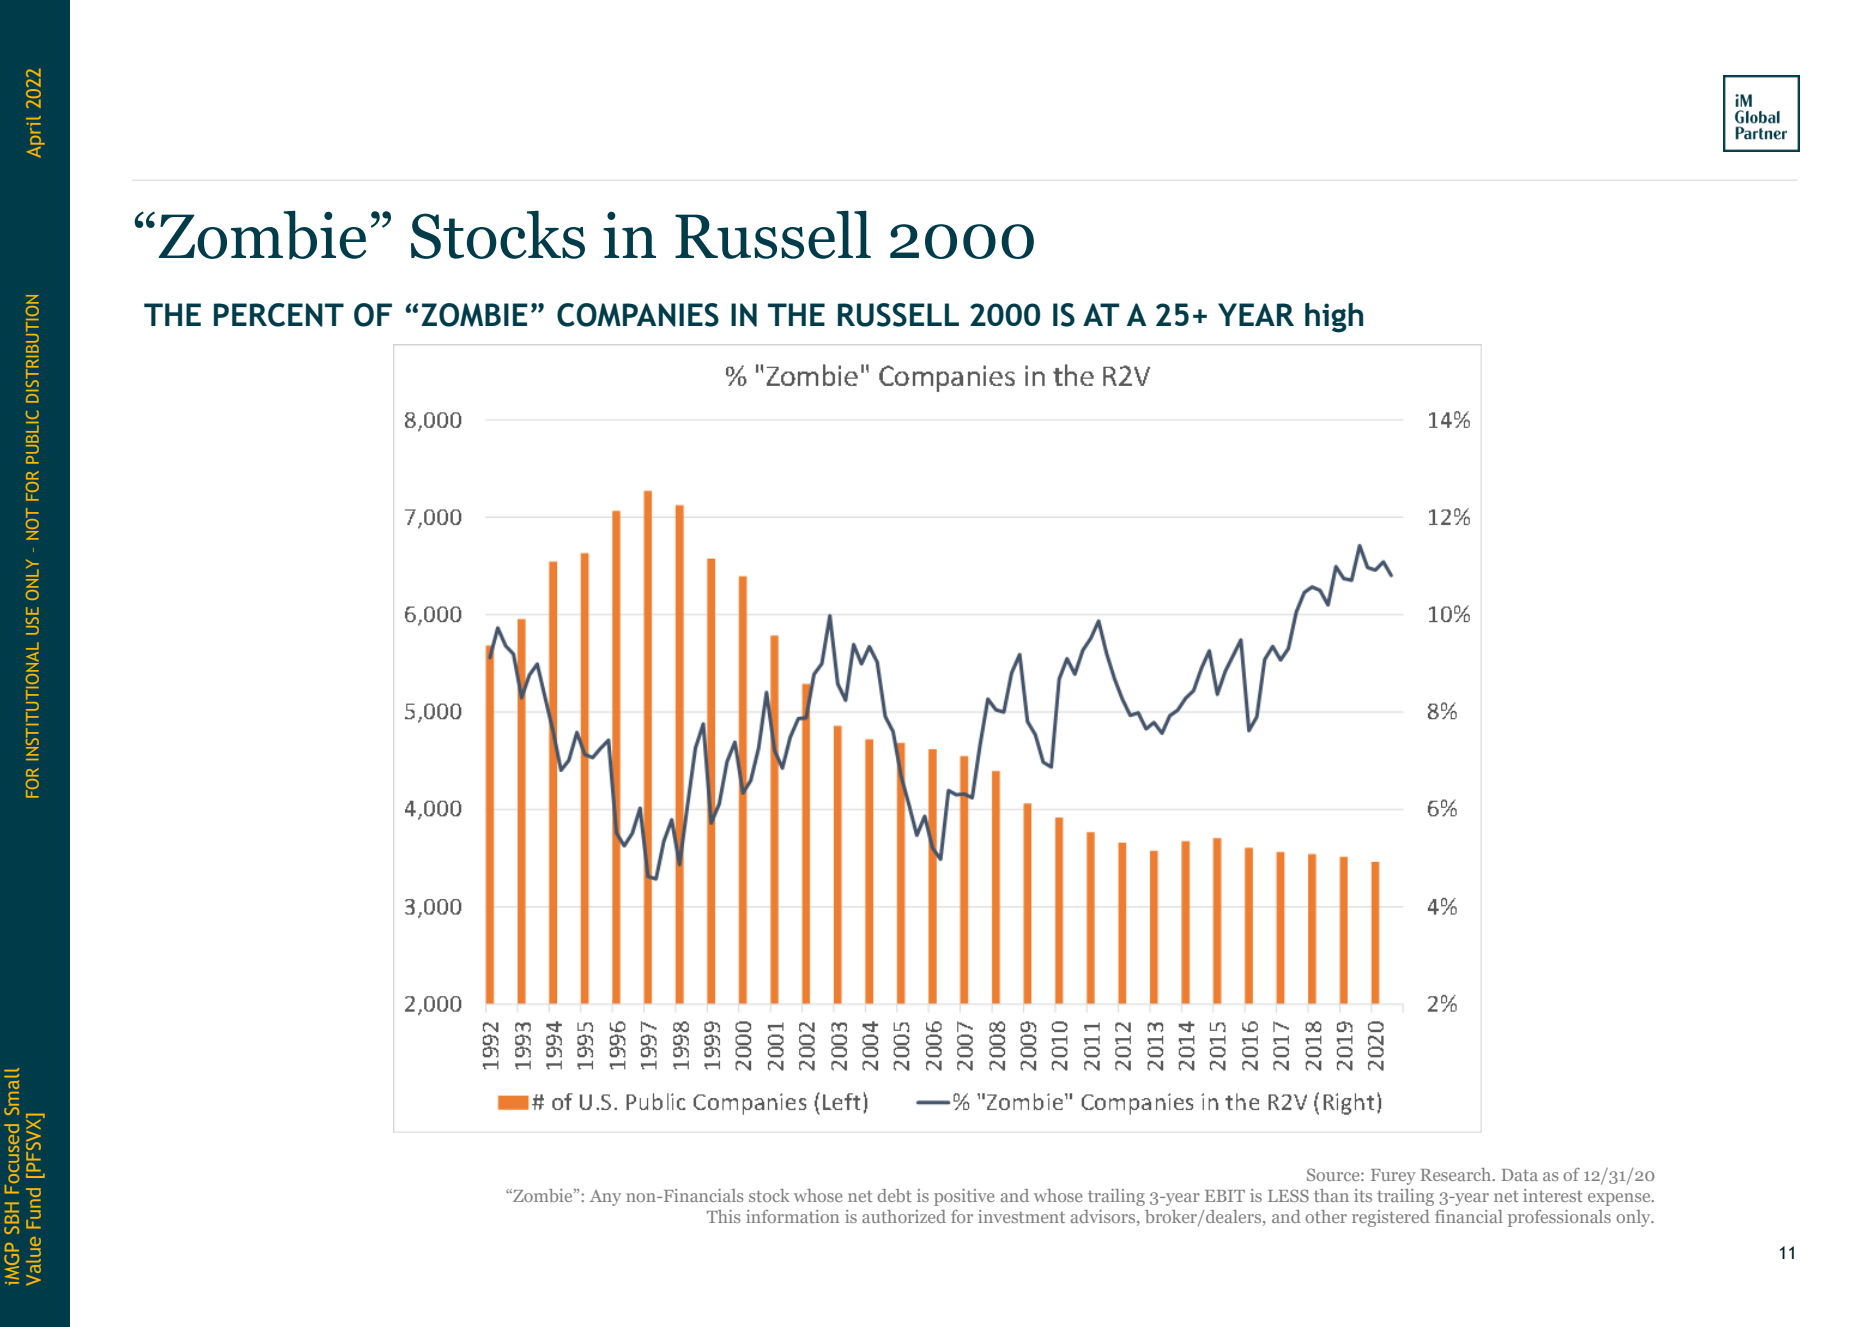 The image size is (1876, 1327). I want to click on Any, so click(605, 1198).
